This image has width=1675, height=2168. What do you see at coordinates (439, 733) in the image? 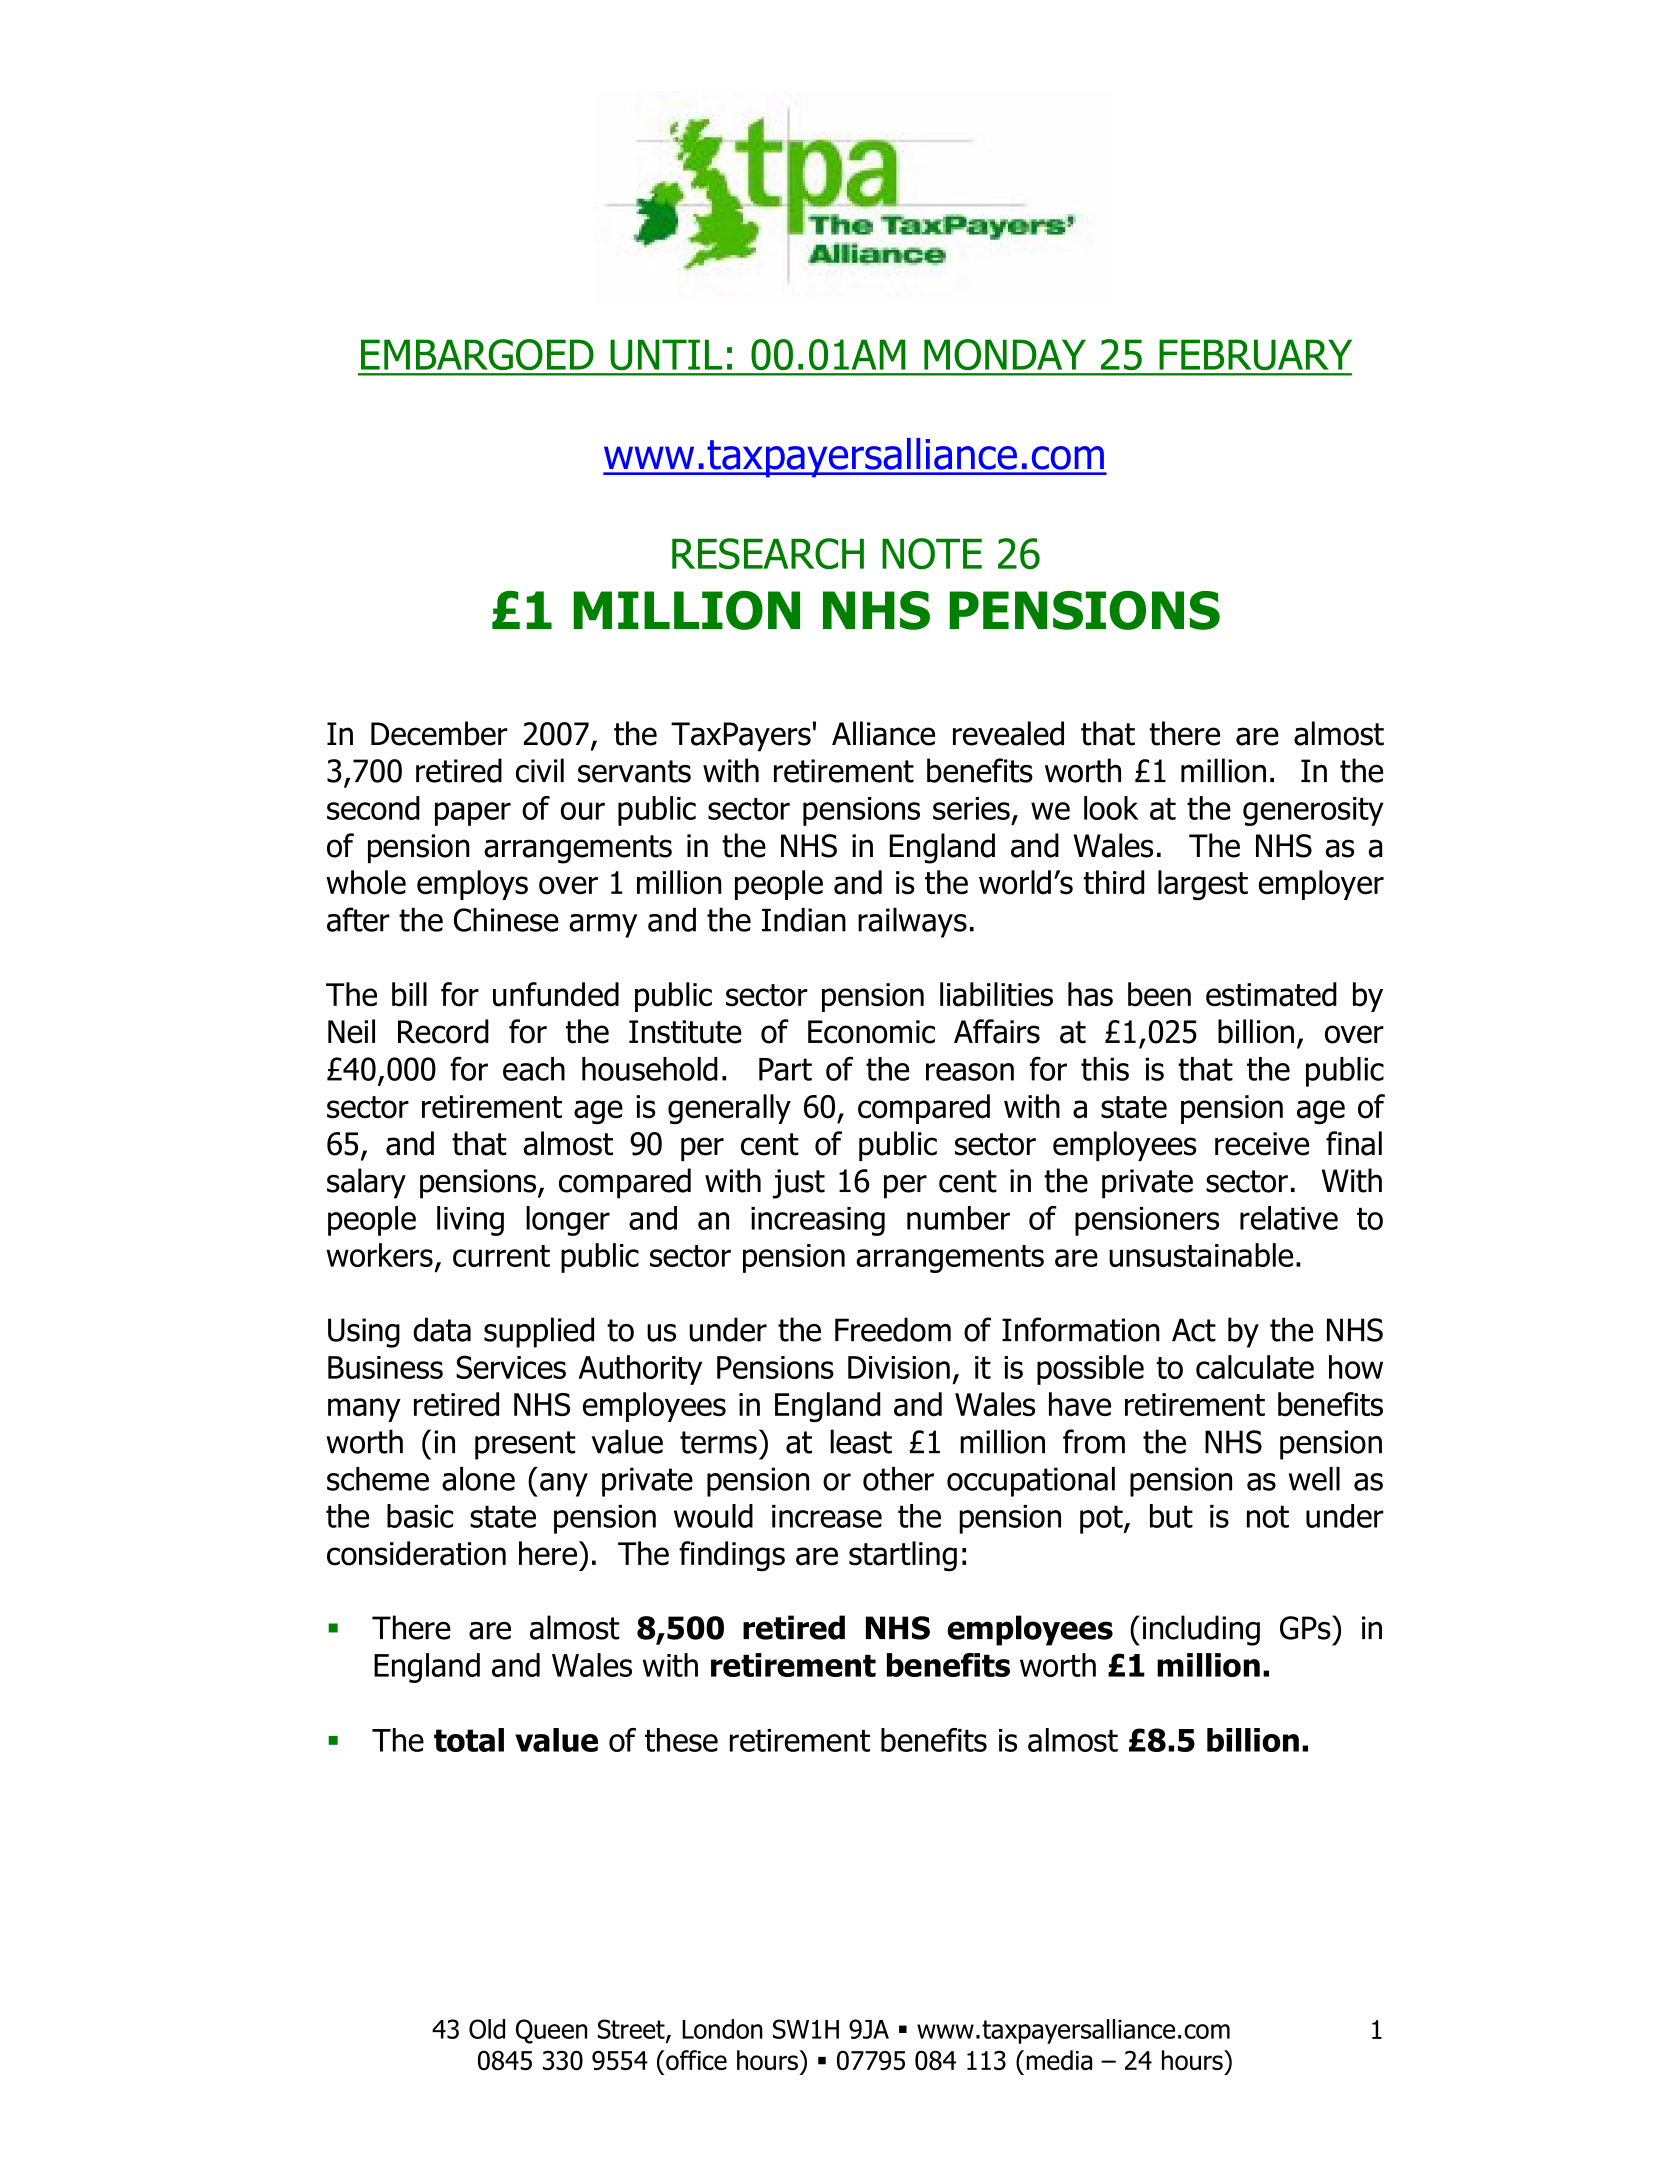
I see `December` at bounding box center [439, 733].
